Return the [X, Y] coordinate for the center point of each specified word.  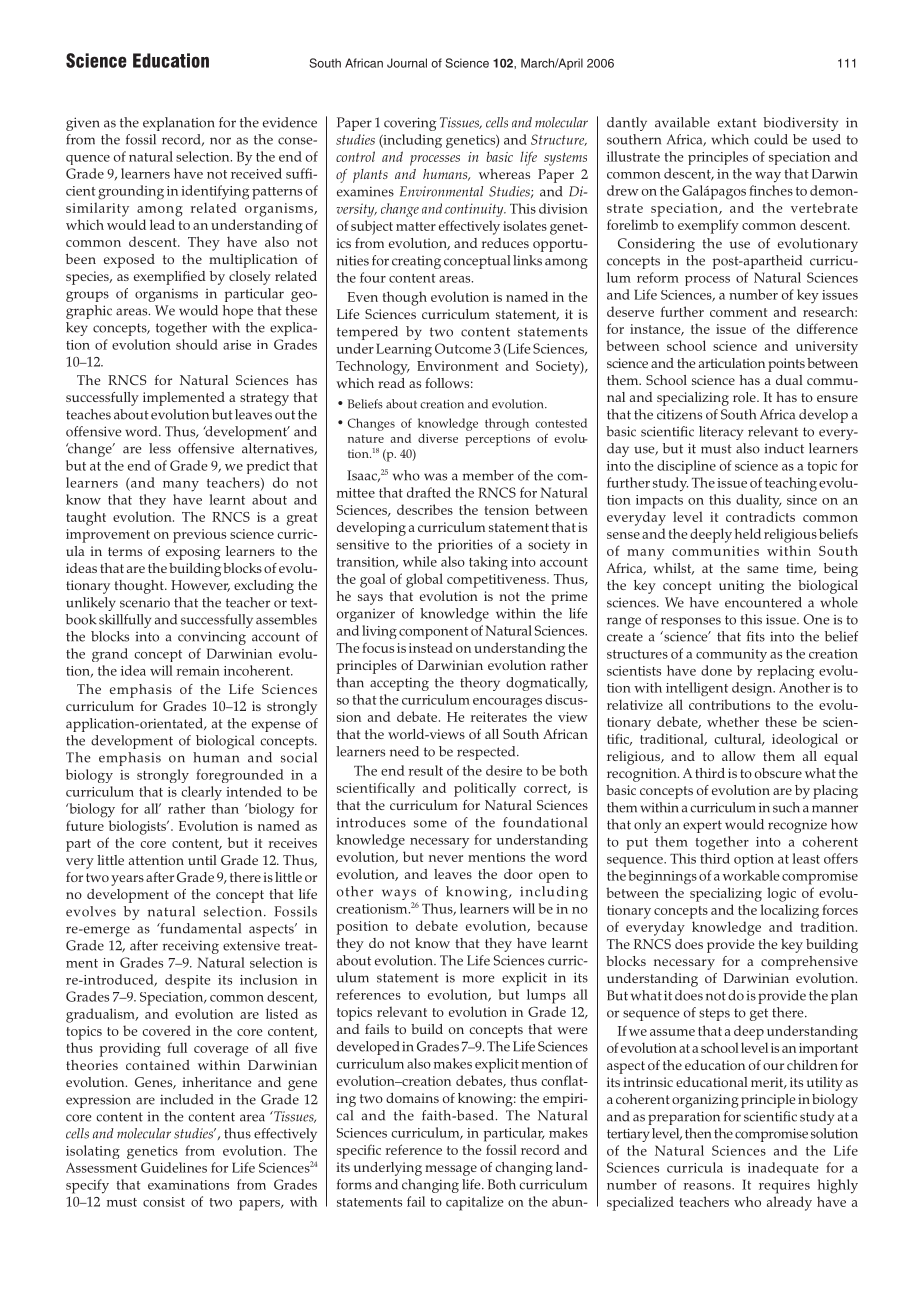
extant [737, 123]
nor [220, 141]
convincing [212, 638]
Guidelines [174, 1167]
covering [410, 124]
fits [756, 636]
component [433, 633]
